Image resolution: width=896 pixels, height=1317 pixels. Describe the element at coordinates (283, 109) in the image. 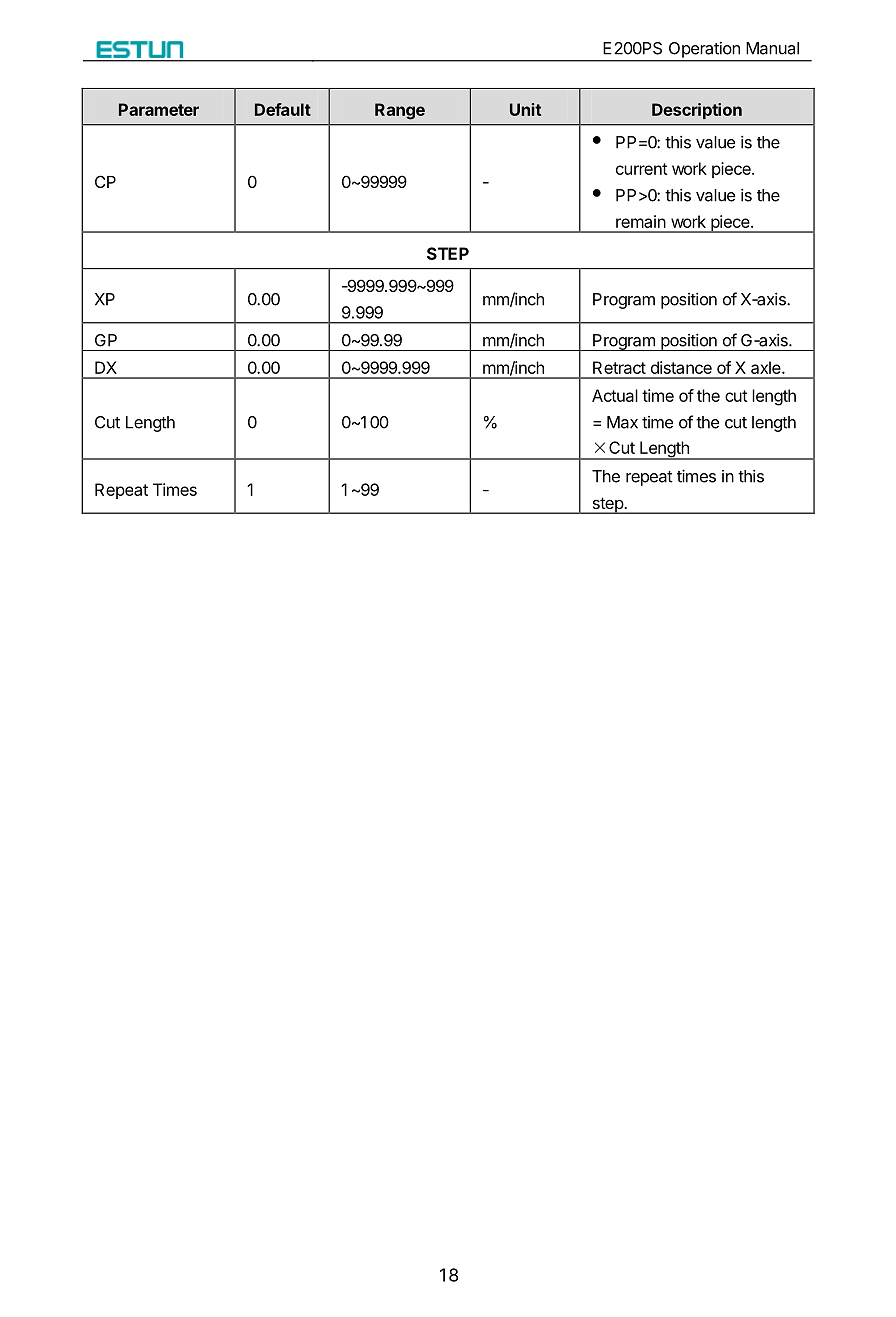

I see `Default` at that location.
